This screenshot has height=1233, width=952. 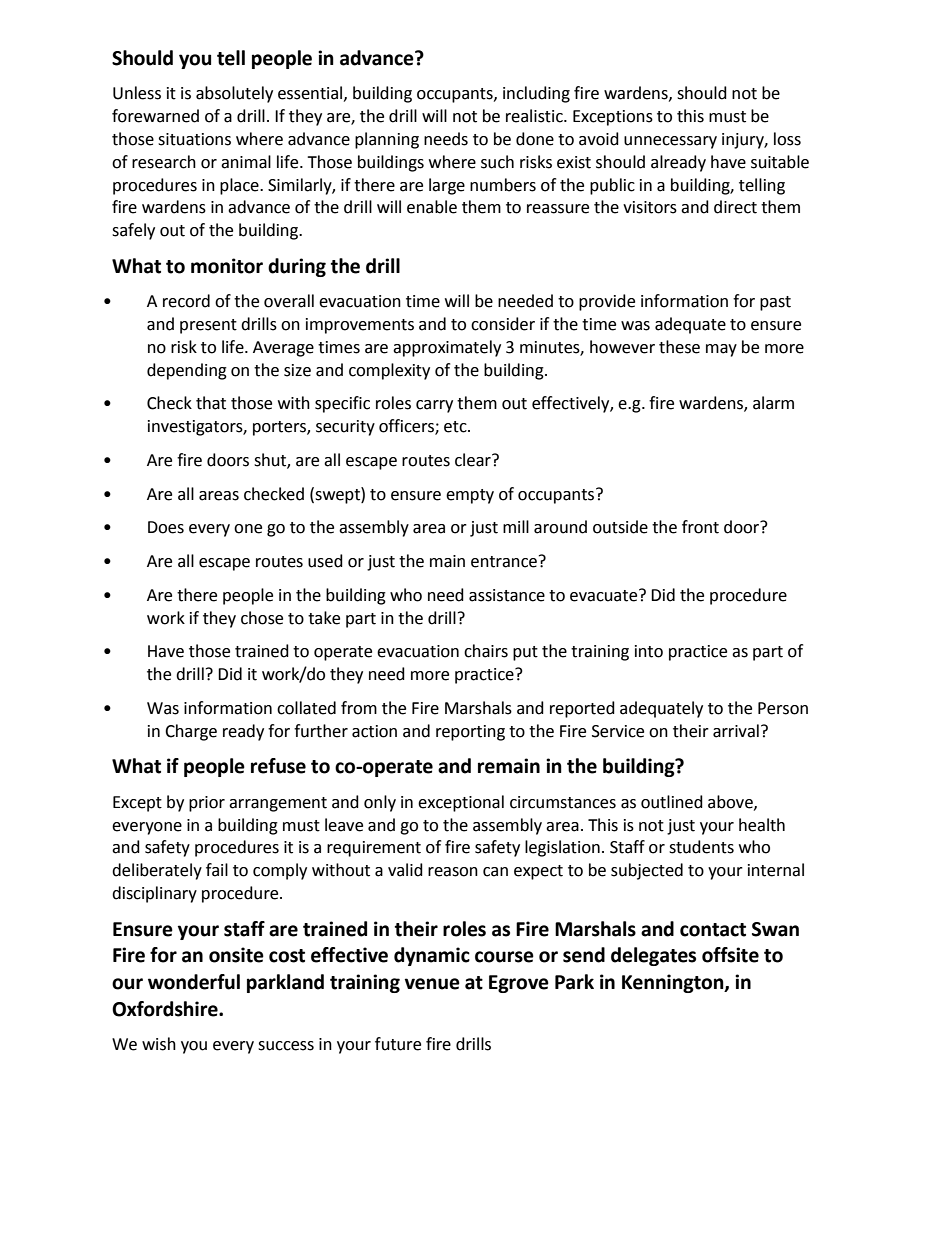 What do you see at coordinates (380, 803) in the screenshot?
I see `only` at bounding box center [380, 803].
